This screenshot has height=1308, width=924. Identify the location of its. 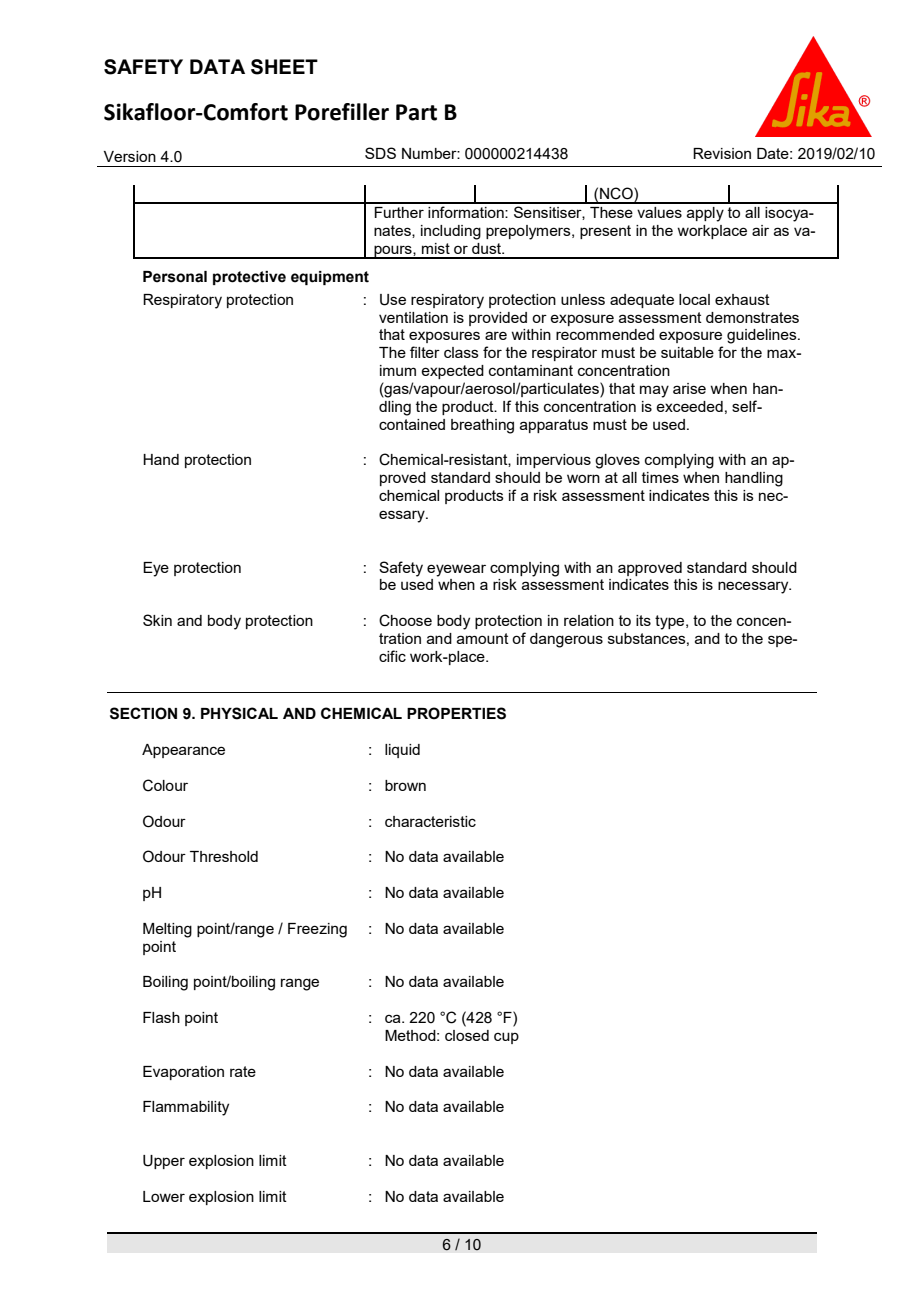
(643, 620).
